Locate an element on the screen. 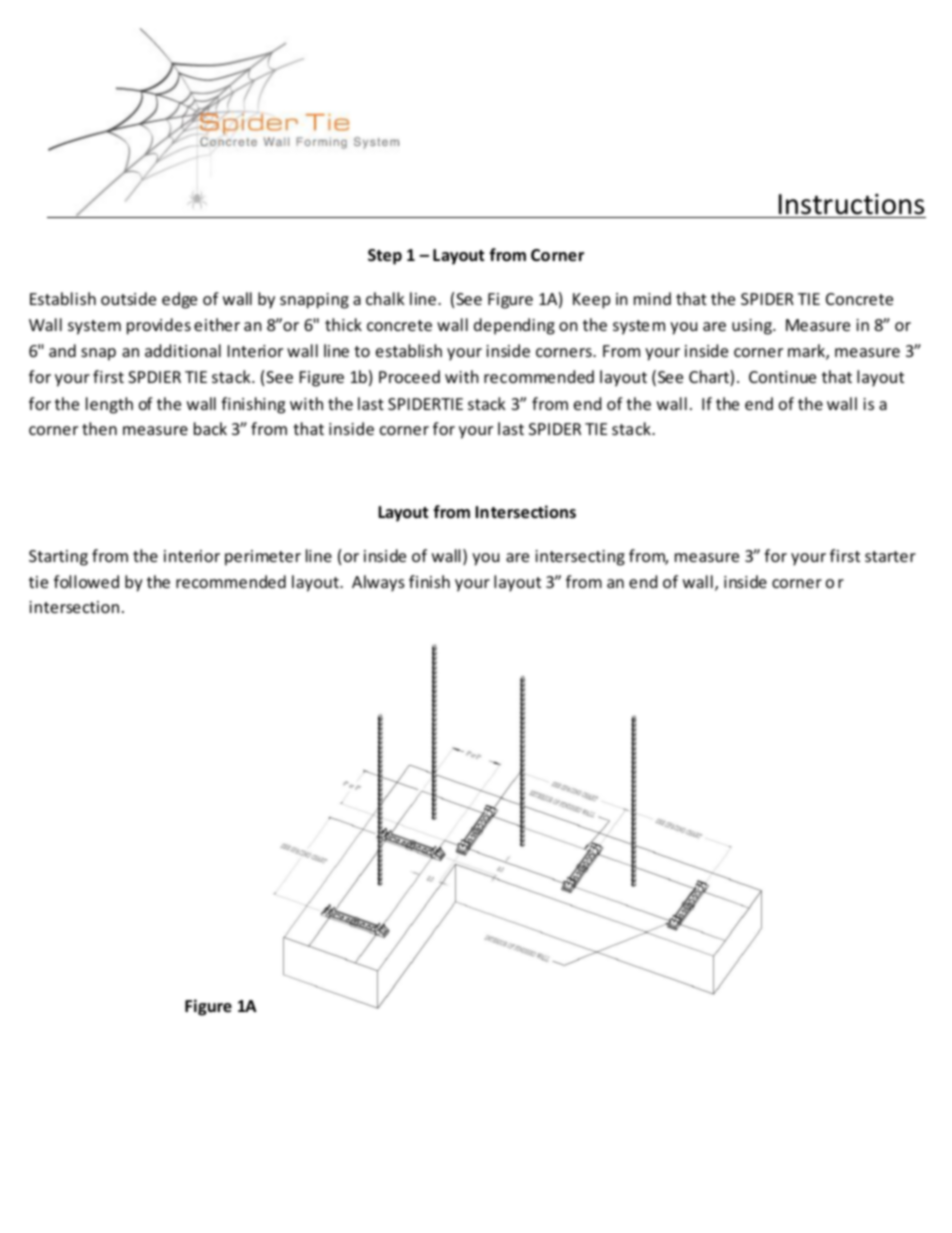 The height and width of the screenshot is (1233, 952). starter is located at coordinates (890, 556).
